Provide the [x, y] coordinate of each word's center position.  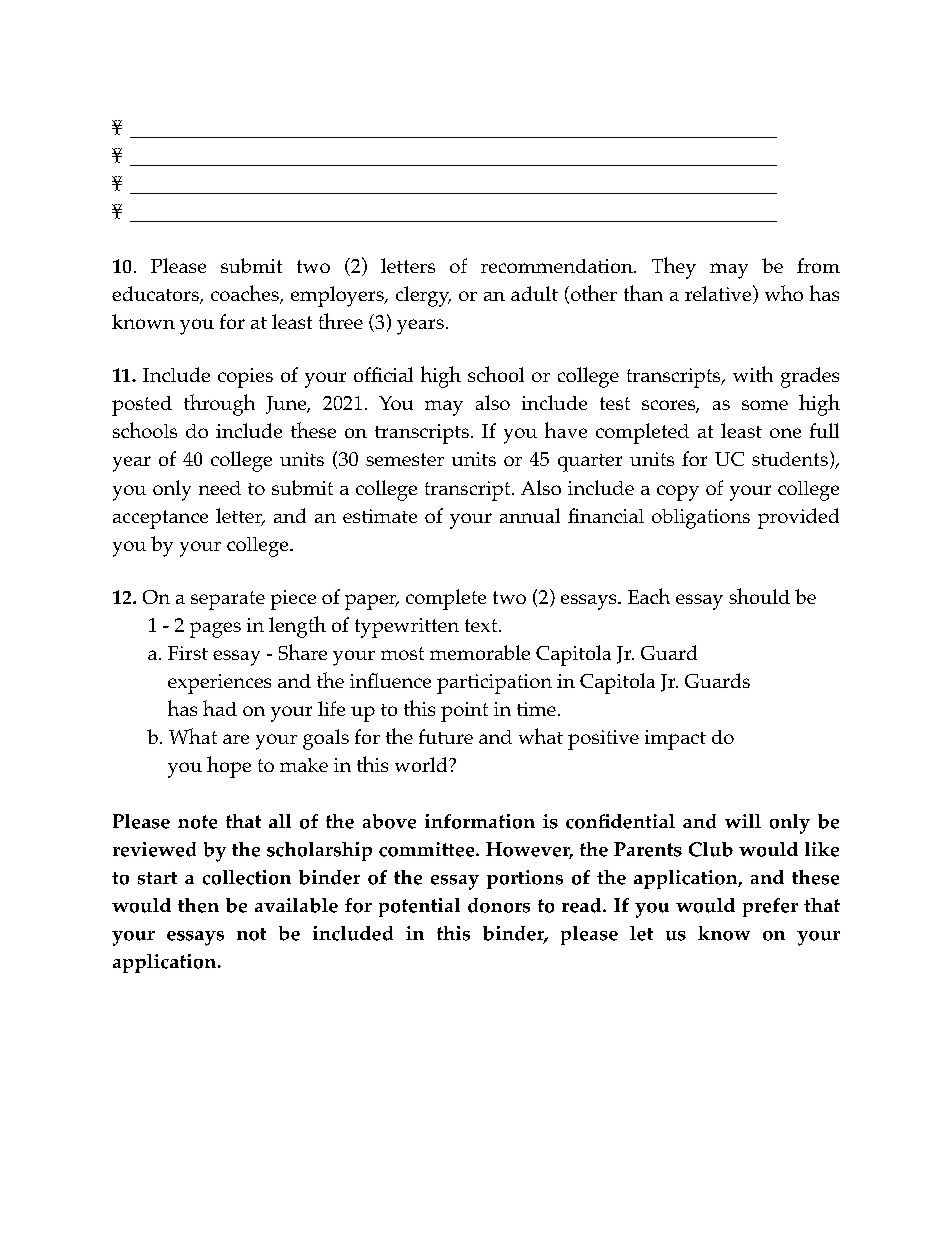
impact [675, 740]
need [220, 488]
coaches [246, 294]
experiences [219, 684]
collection [247, 877]
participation [494, 684]
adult [534, 293]
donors [499, 905]
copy [678, 493]
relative [718, 293]
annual [530, 515]
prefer [770, 907]
